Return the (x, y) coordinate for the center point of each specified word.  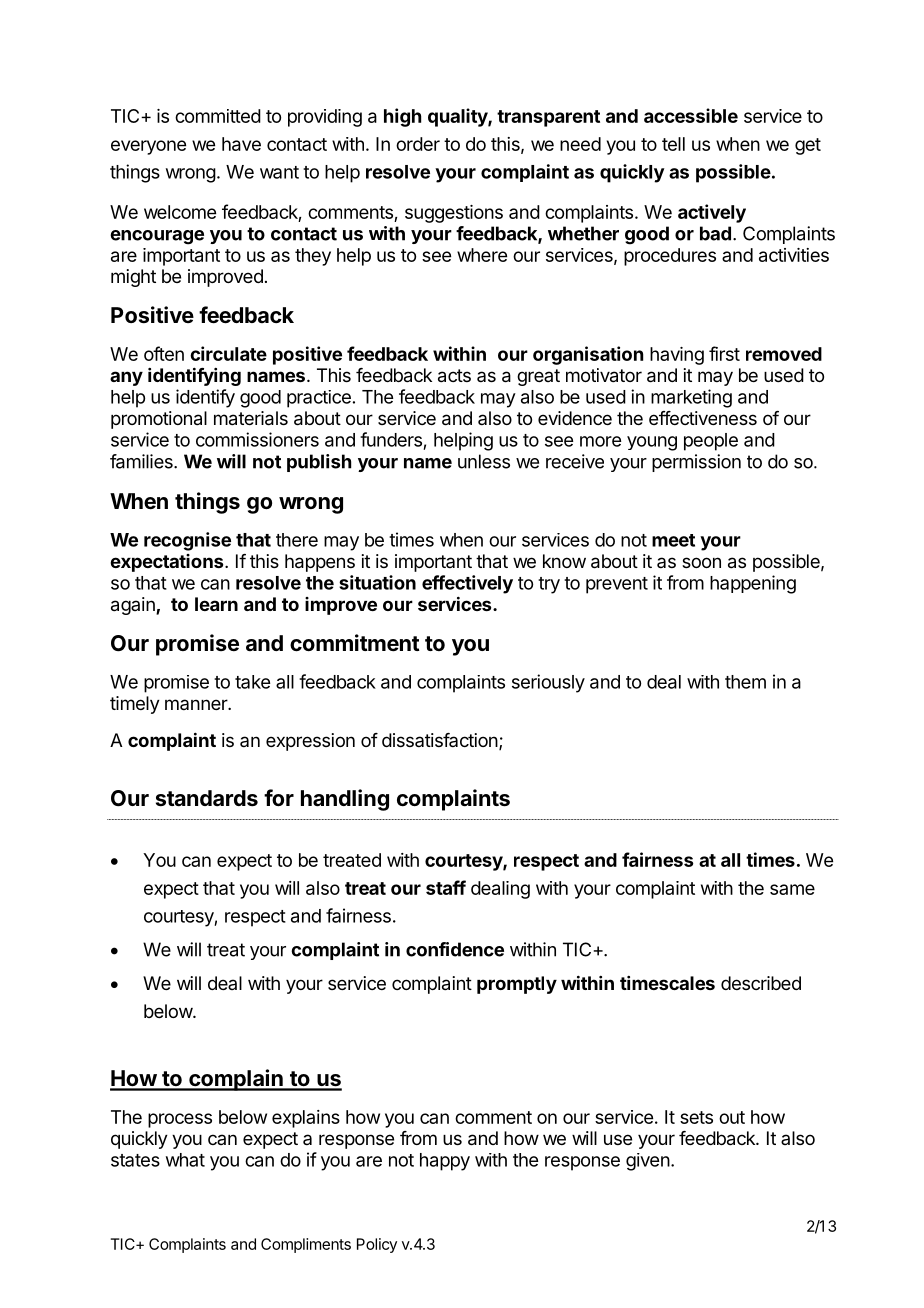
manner (197, 704)
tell (673, 144)
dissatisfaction (440, 740)
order (418, 144)
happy (445, 1162)
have (241, 144)
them (745, 682)
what (185, 1160)
